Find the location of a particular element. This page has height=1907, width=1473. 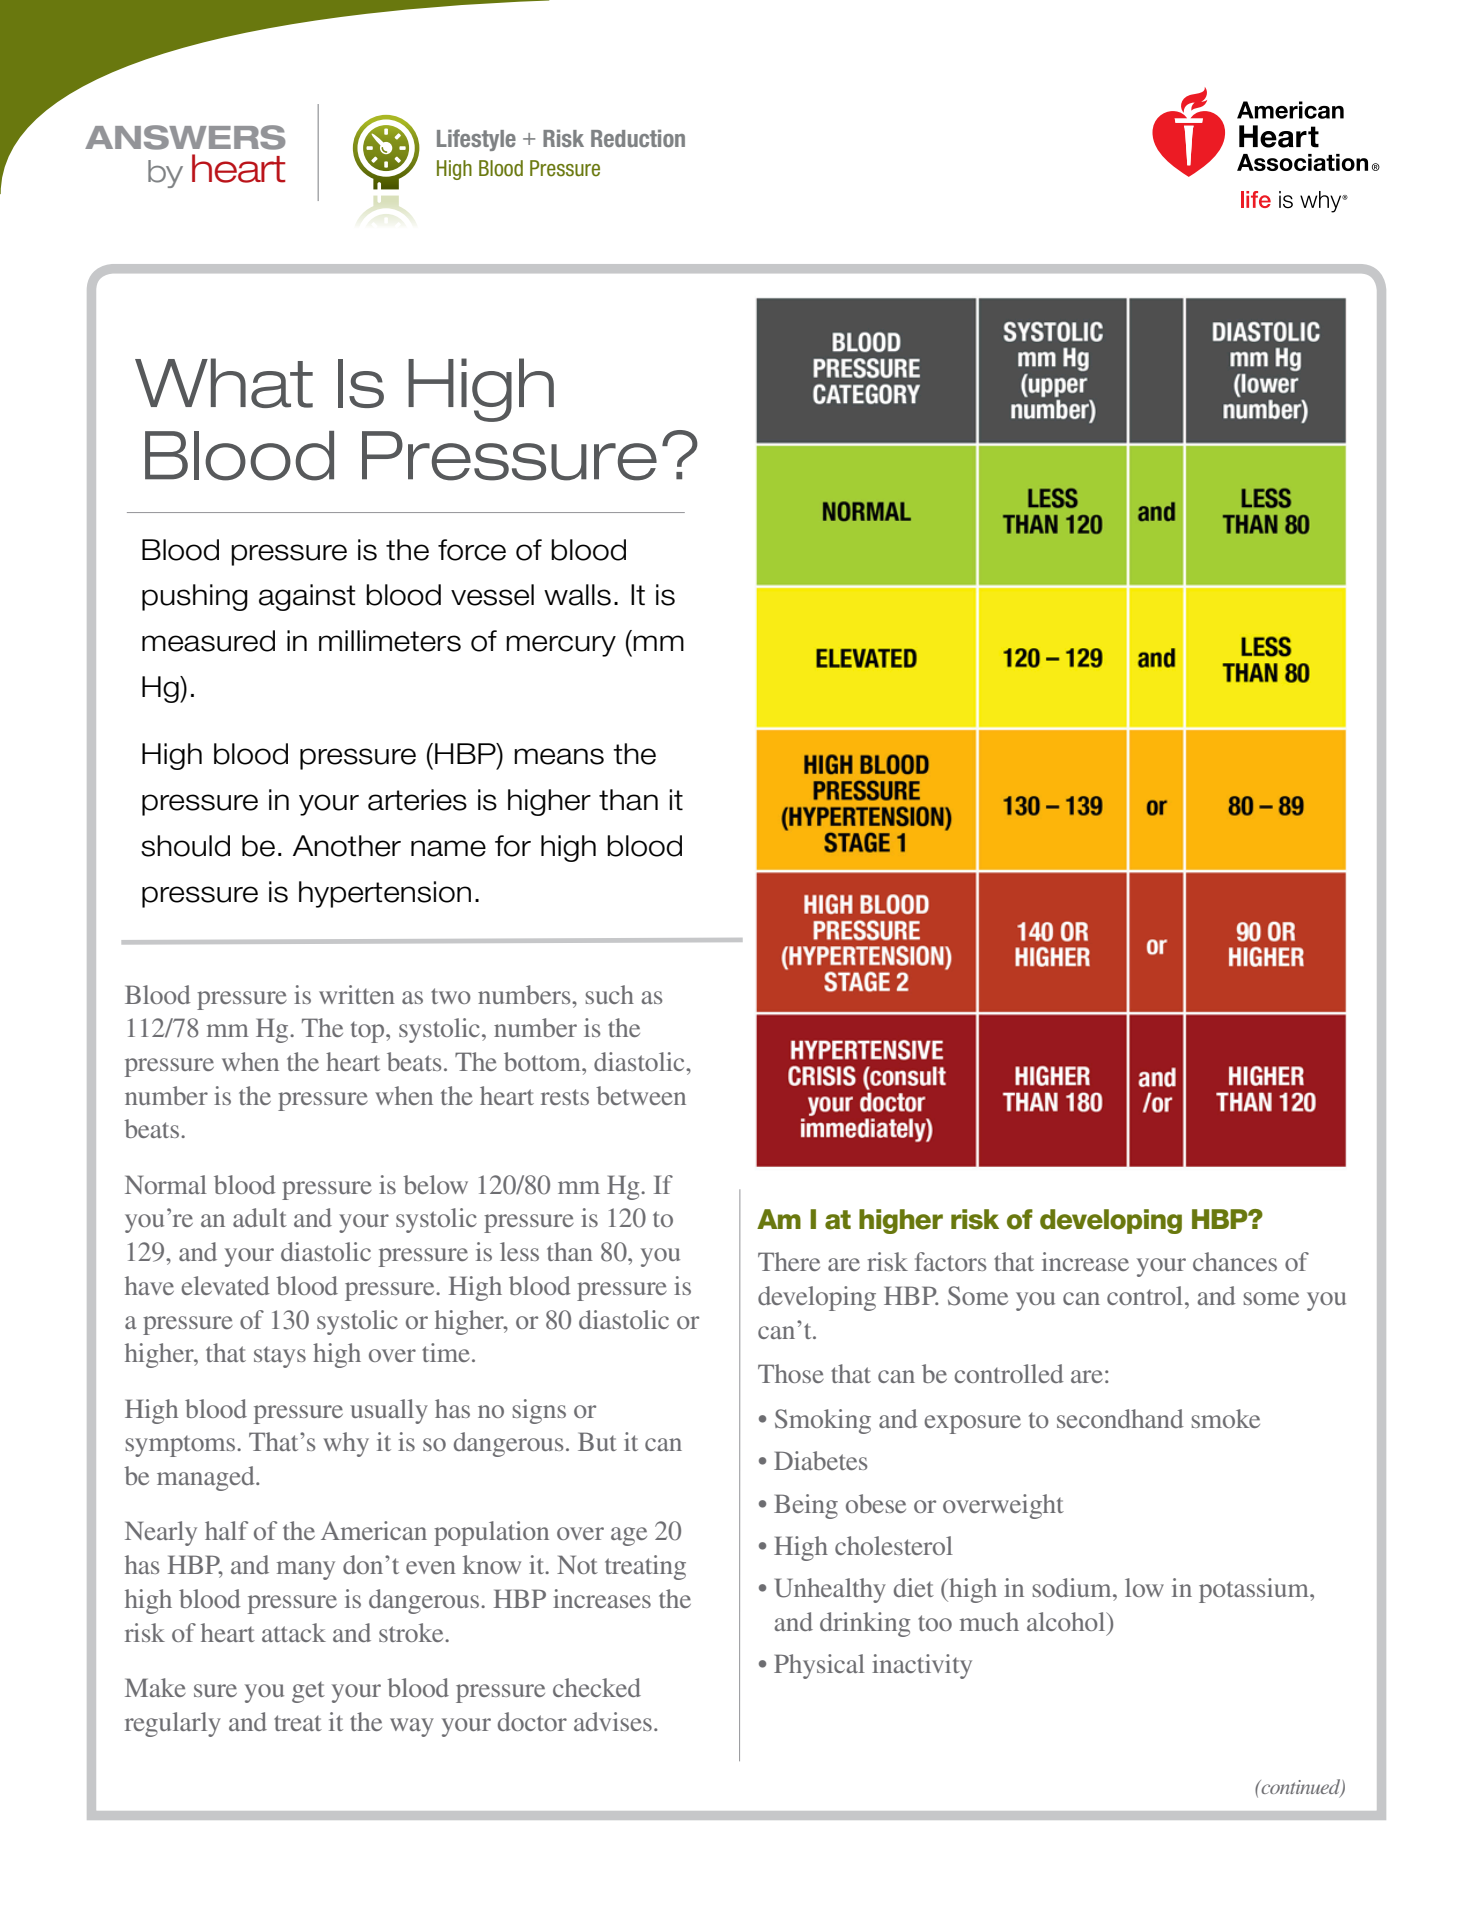

walls is located at coordinates (577, 595).
